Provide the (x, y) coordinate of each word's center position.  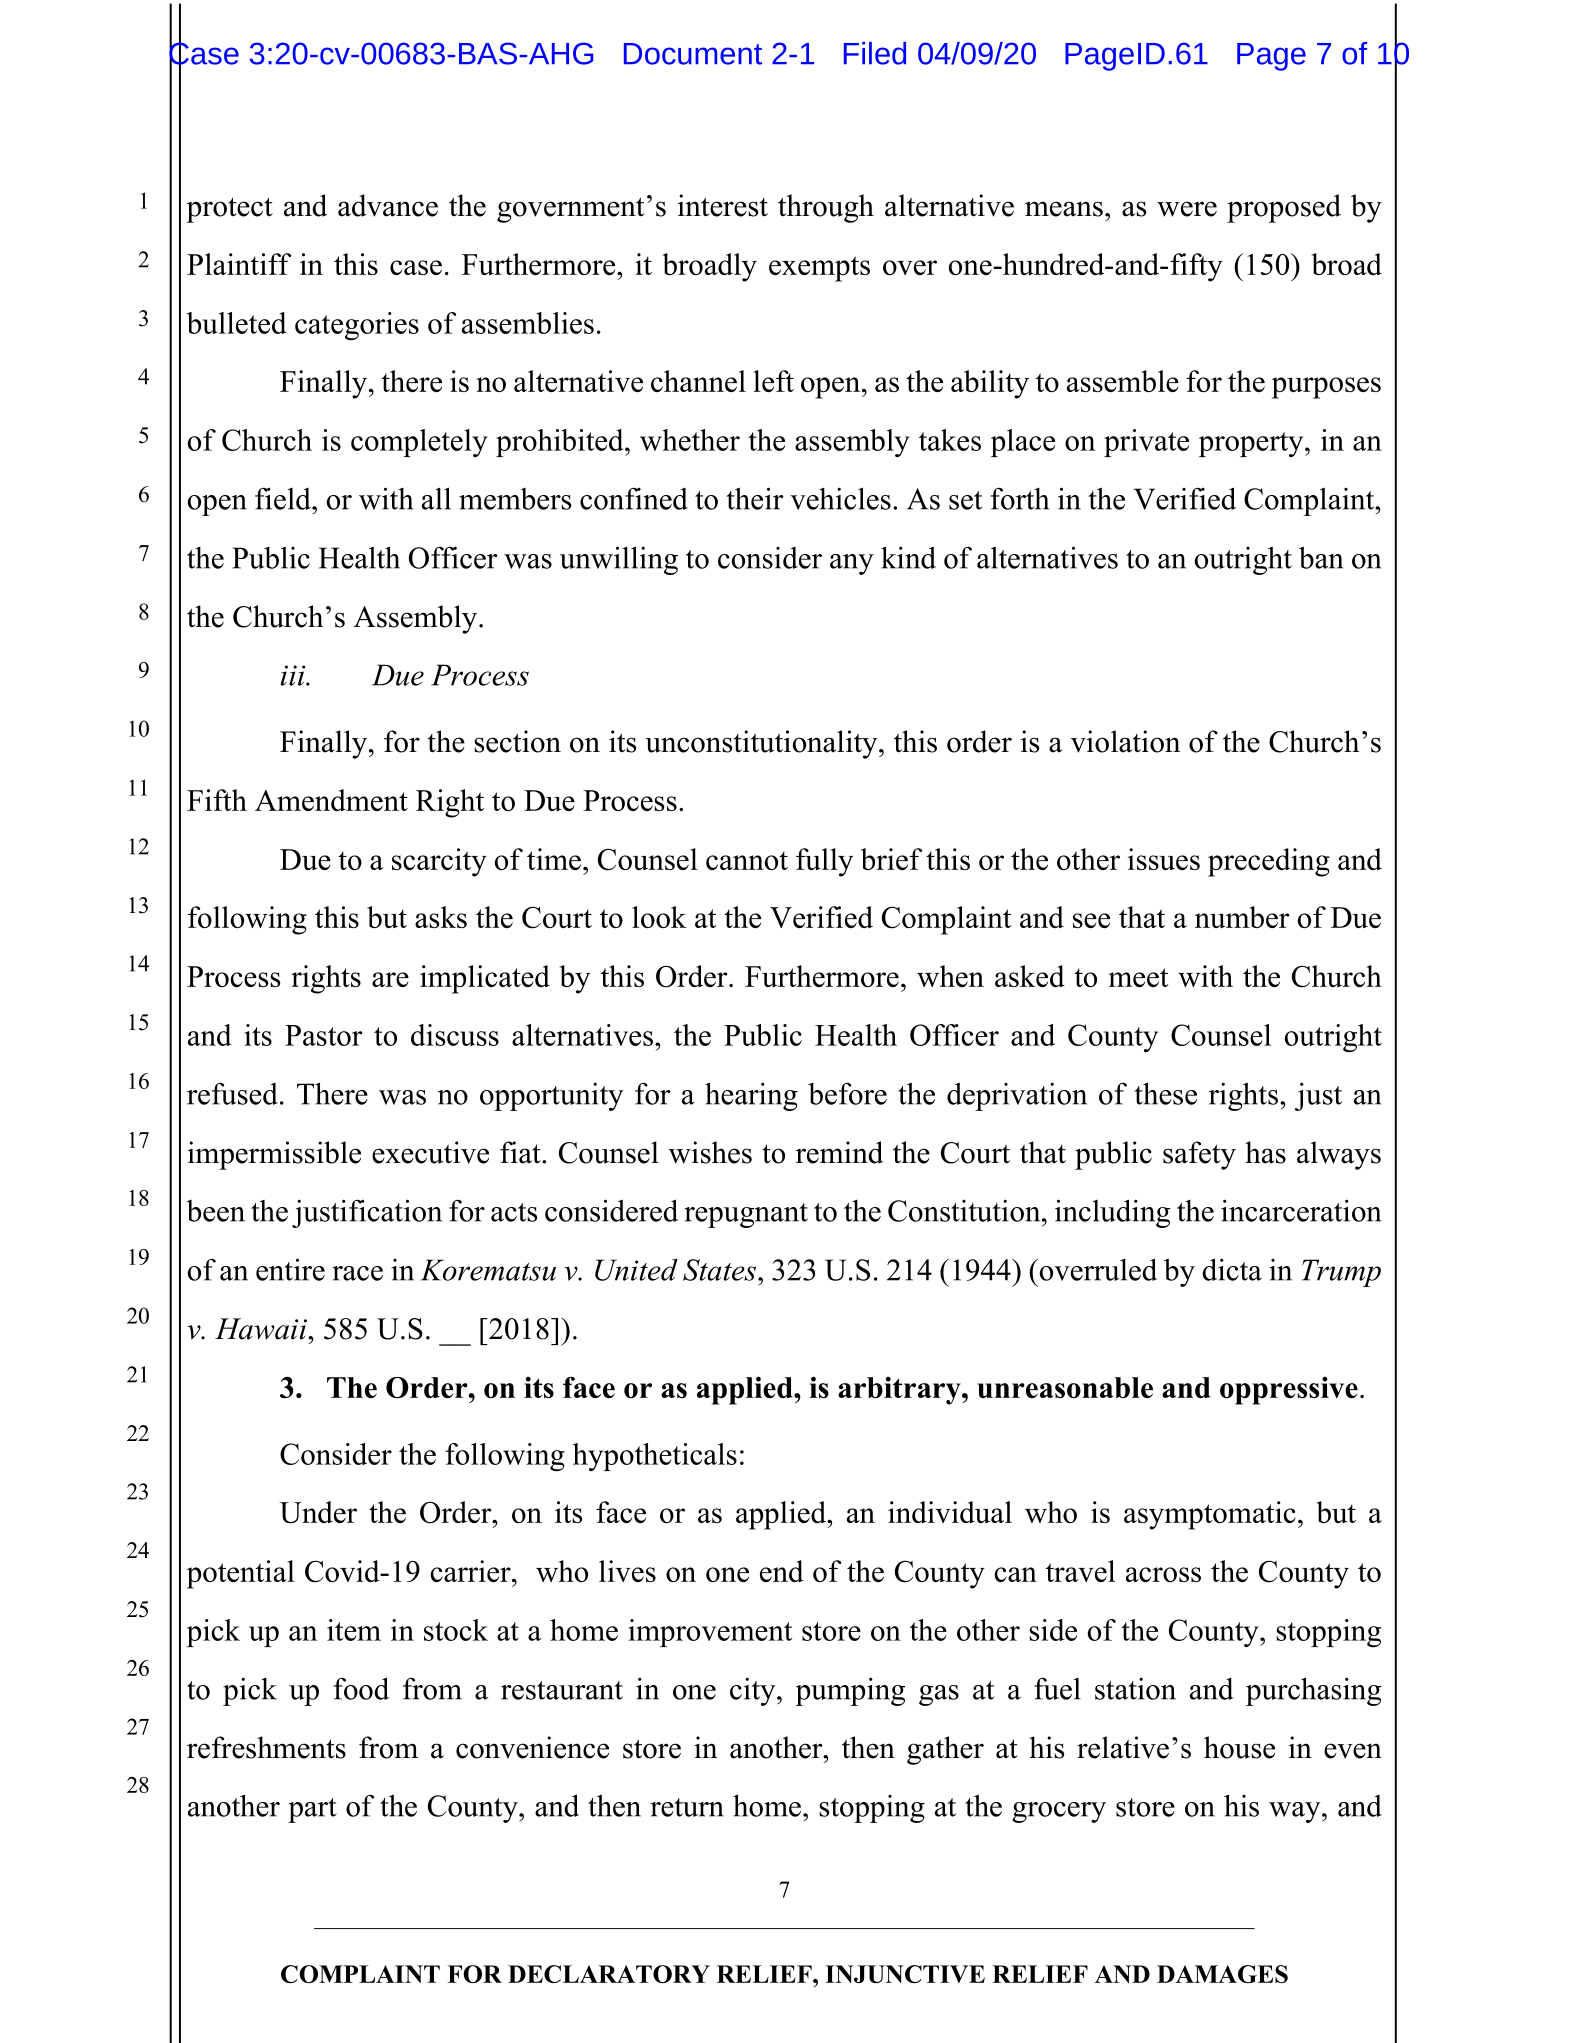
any (852, 564)
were (1187, 209)
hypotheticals (655, 1457)
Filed (875, 53)
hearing (751, 1096)
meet (1138, 977)
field (284, 498)
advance (388, 205)
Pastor (323, 1035)
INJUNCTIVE (905, 1974)
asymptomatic (1210, 1515)
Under (318, 1512)
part (312, 1810)
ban (1321, 558)
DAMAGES (1222, 1974)
